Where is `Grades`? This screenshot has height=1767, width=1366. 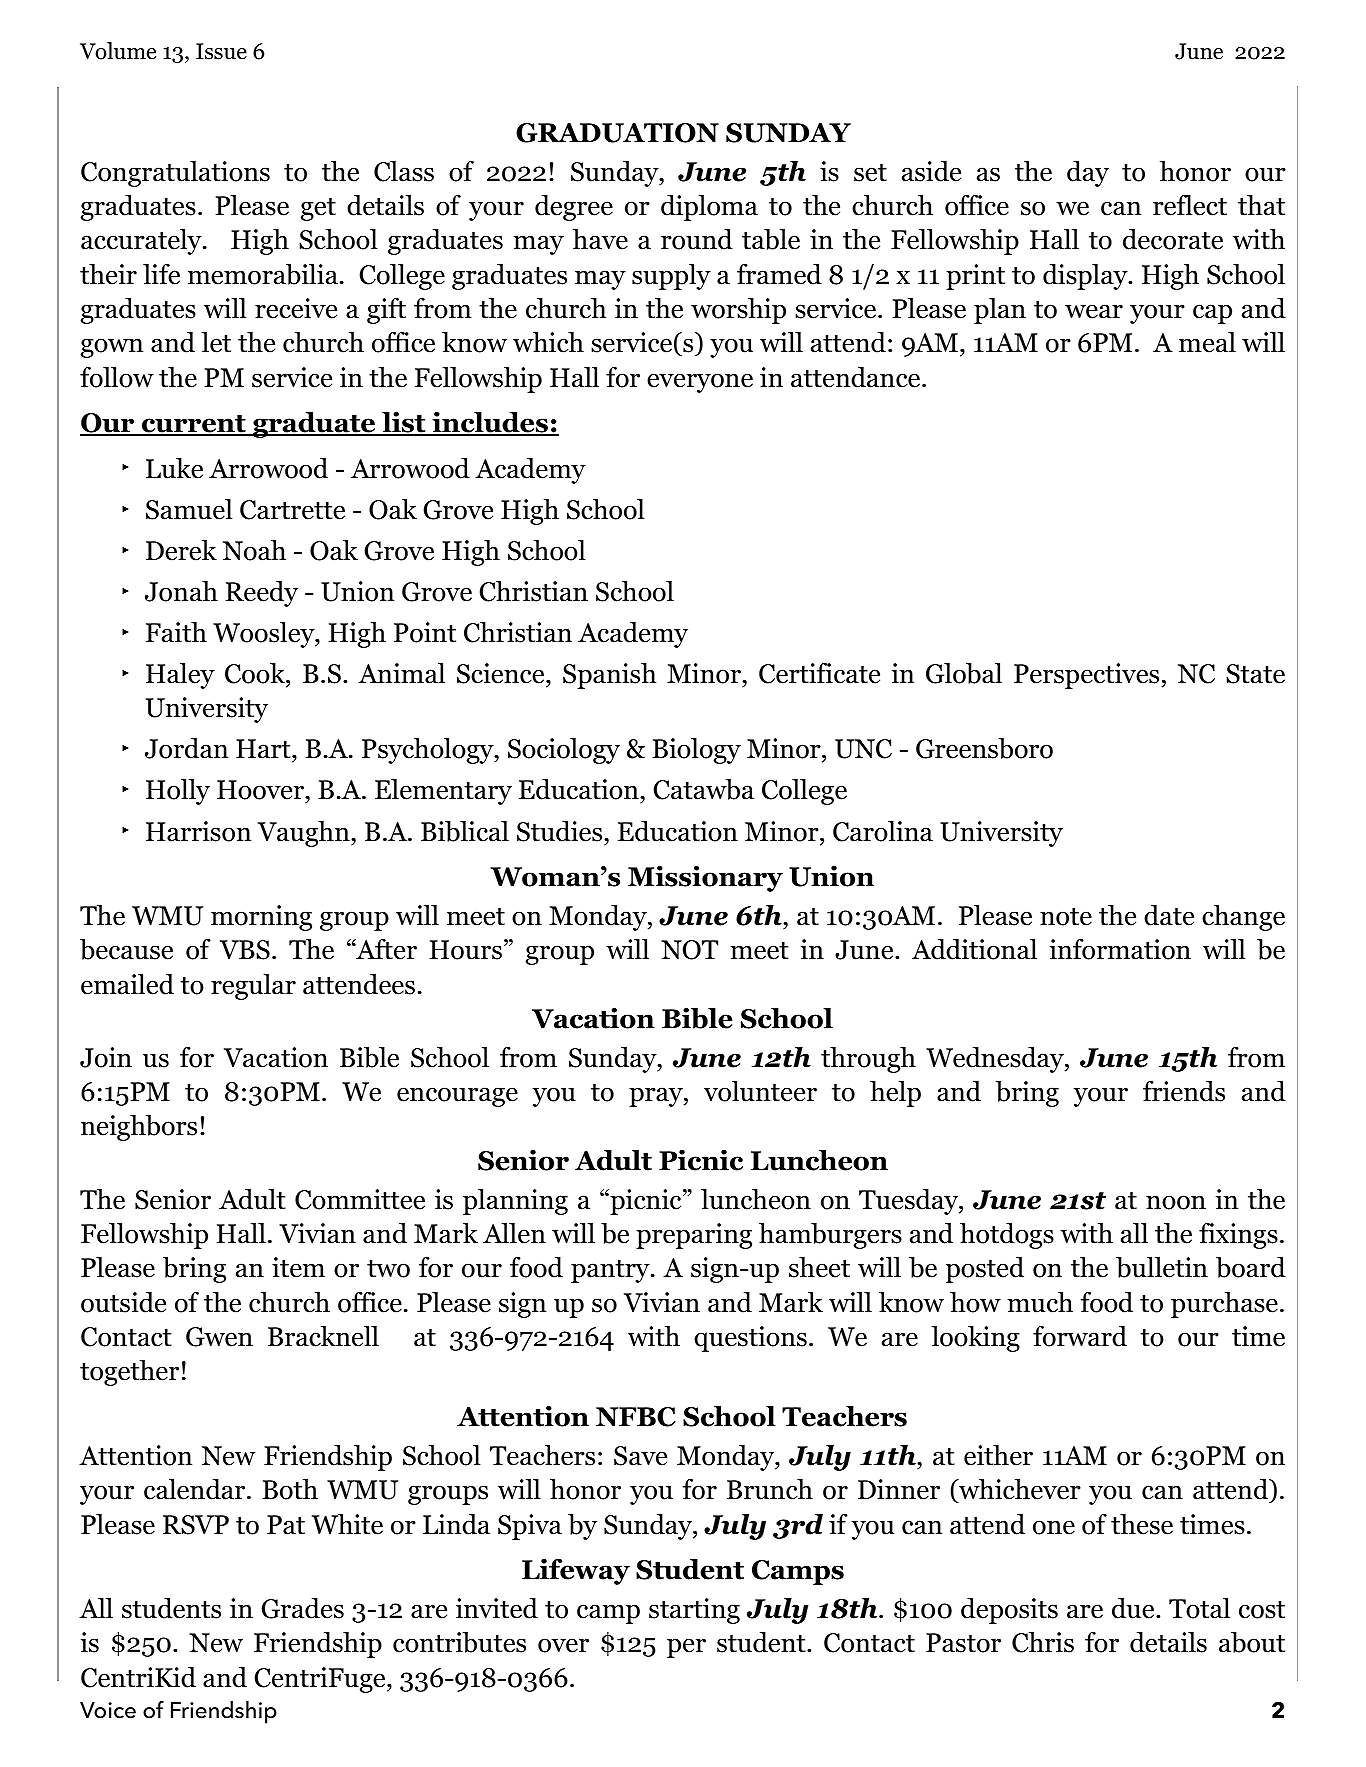 Grades is located at coordinates (302, 1608).
